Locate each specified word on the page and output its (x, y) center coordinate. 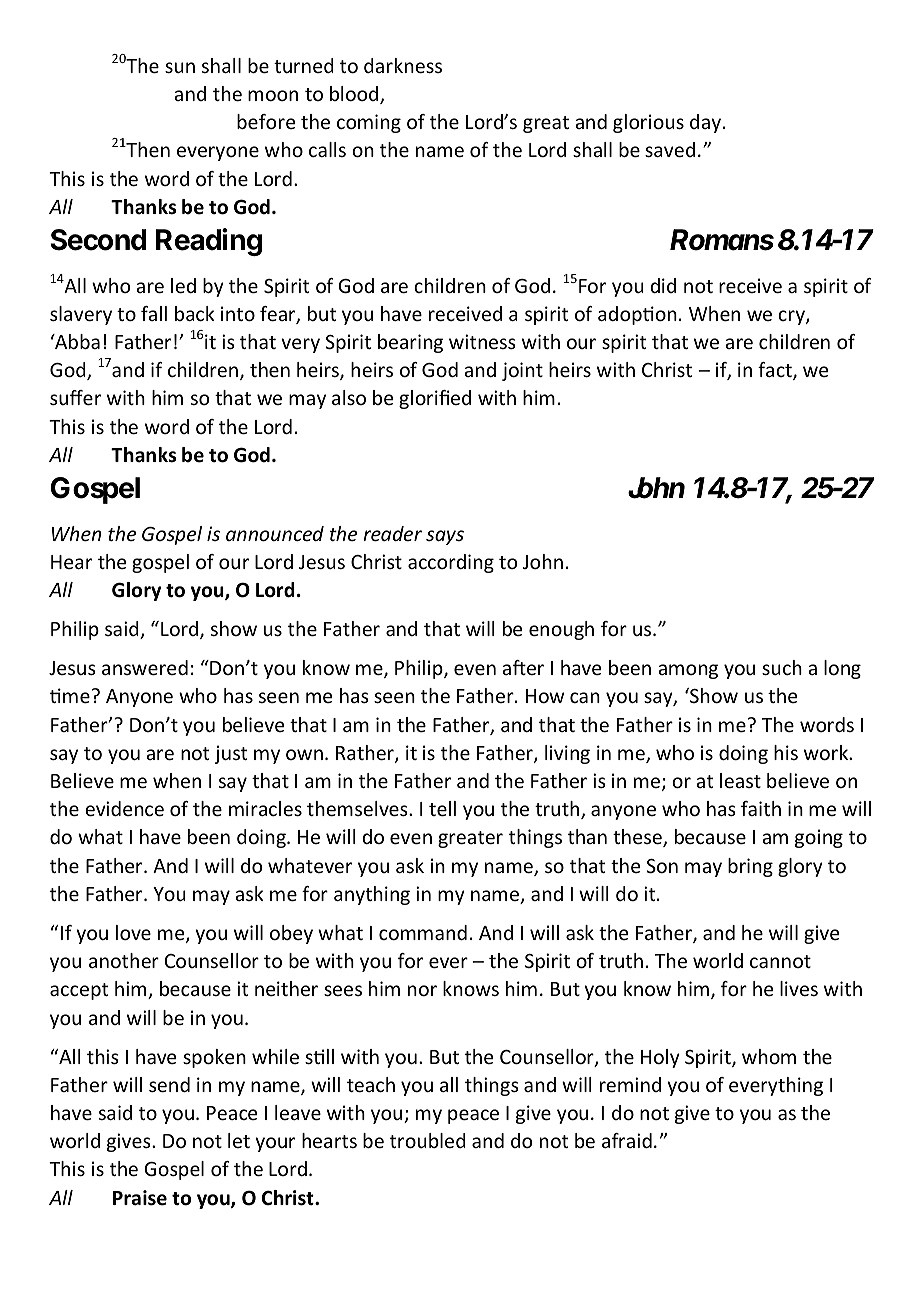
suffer (75, 397)
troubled (428, 1140)
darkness (403, 65)
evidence (124, 808)
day (705, 123)
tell (442, 808)
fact (776, 371)
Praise (140, 1198)
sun (180, 67)
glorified (435, 399)
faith (761, 808)
